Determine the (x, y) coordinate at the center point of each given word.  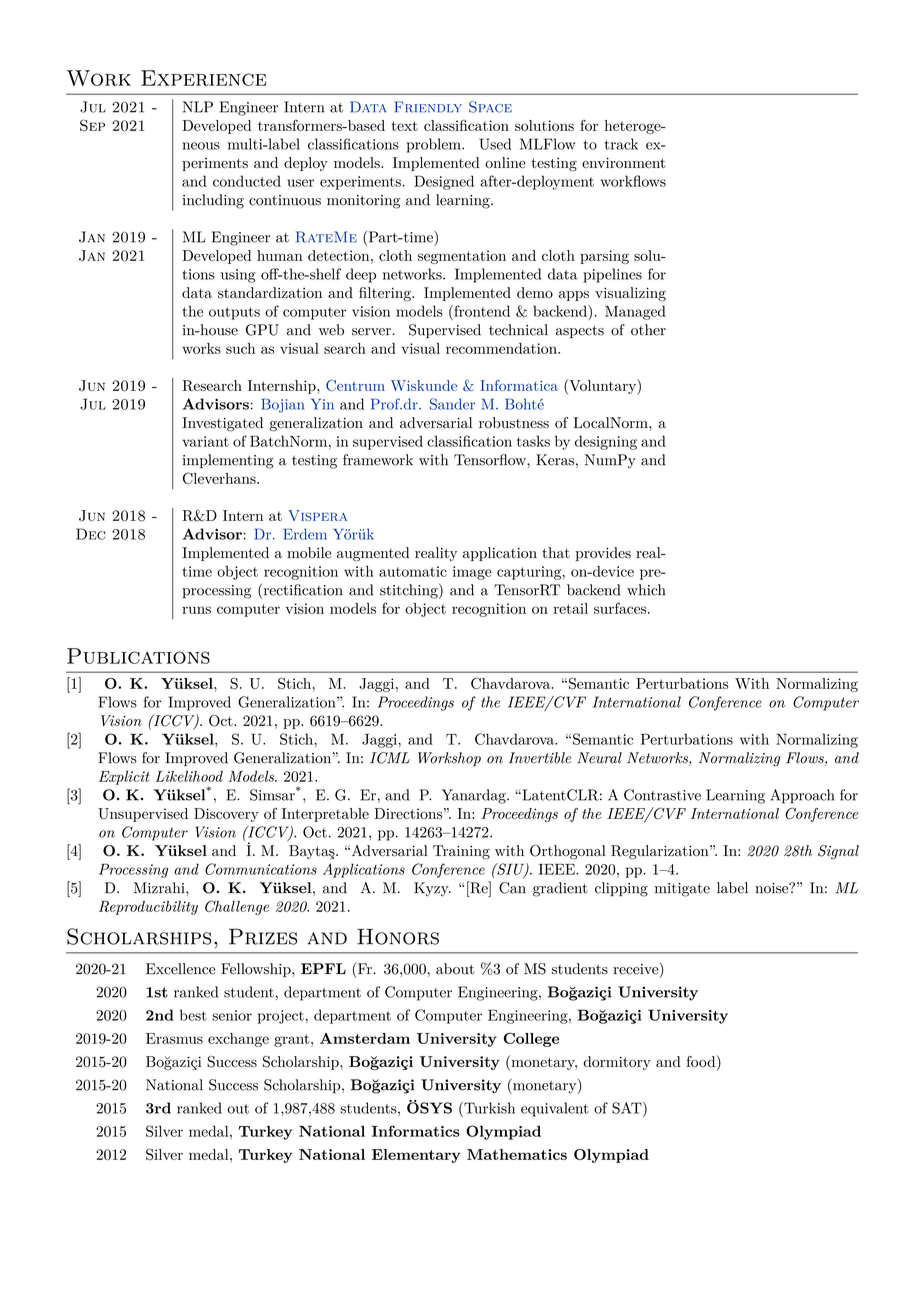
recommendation (502, 348)
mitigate (682, 890)
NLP (198, 107)
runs (196, 610)
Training (461, 852)
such (240, 348)
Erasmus (174, 1038)
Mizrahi (160, 888)
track (621, 144)
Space (490, 107)
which (646, 590)
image (472, 573)
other (648, 330)
